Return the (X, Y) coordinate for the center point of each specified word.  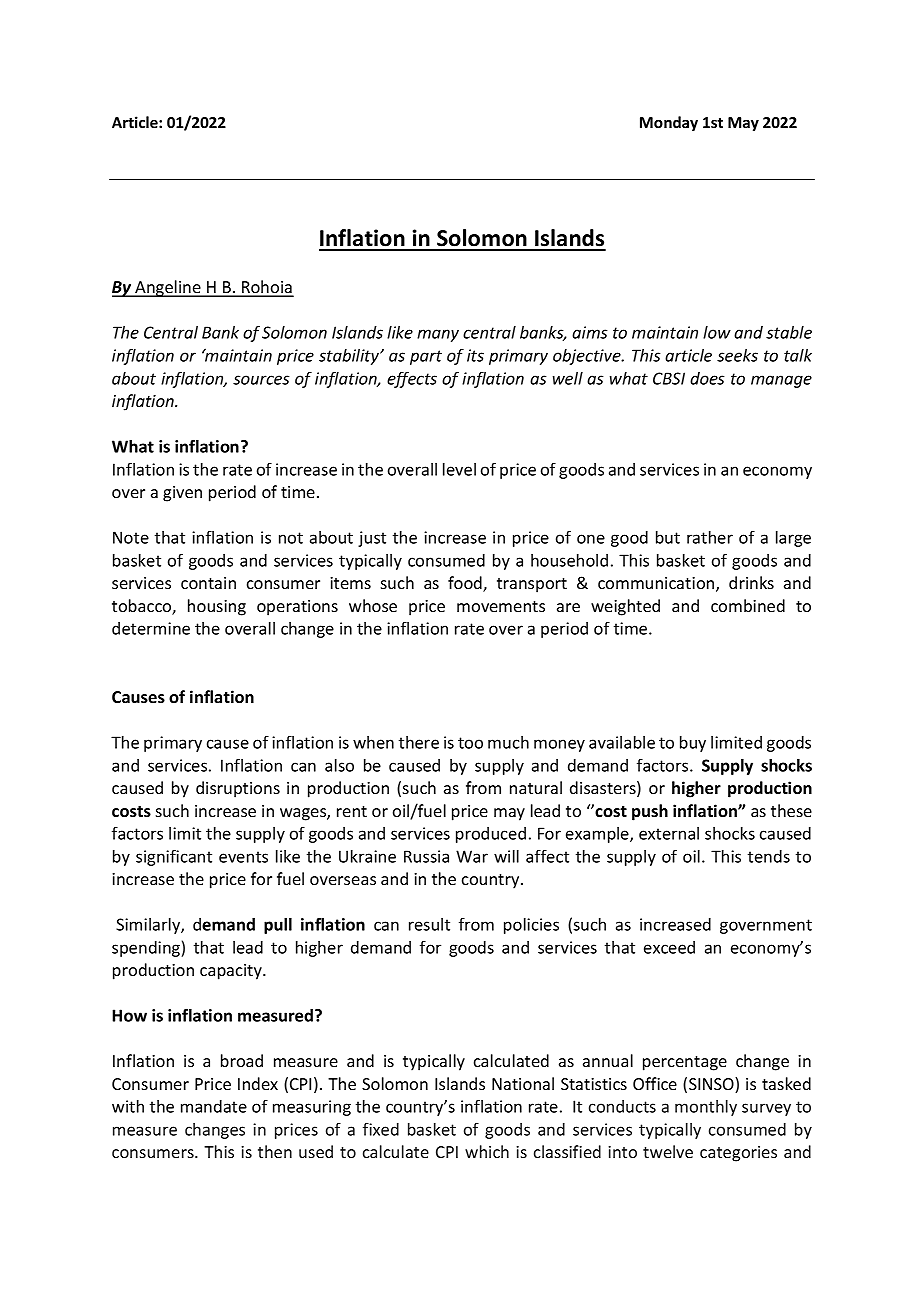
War (472, 856)
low (717, 332)
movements (501, 606)
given (182, 494)
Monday (669, 123)
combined (748, 605)
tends (769, 856)
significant (174, 857)
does (707, 378)
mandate (214, 1106)
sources (261, 380)
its (475, 355)
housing (217, 607)
